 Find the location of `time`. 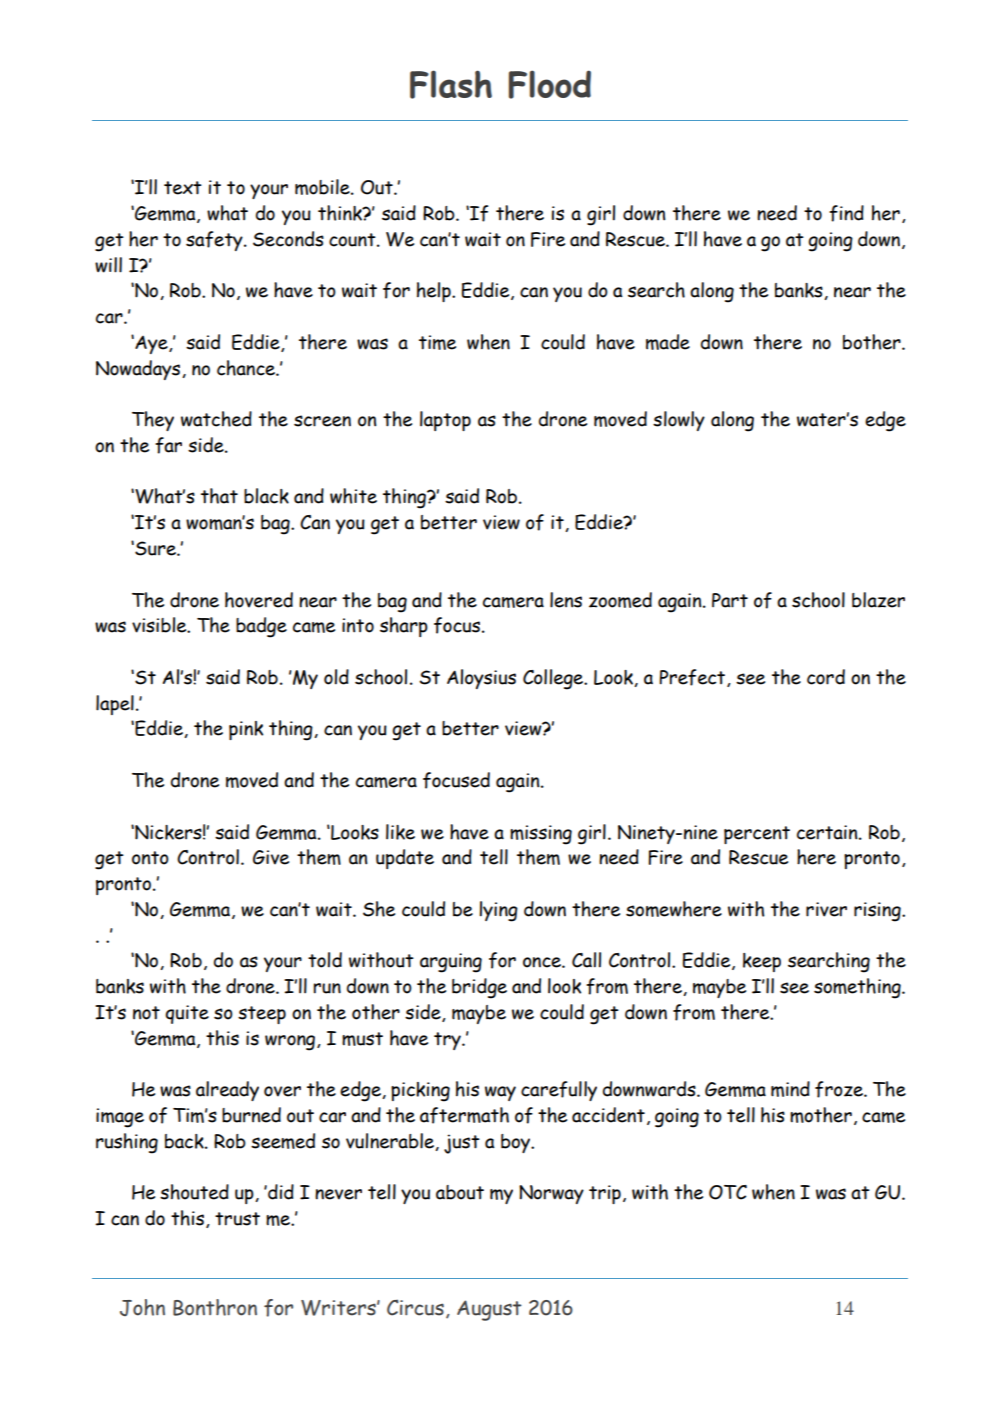

time is located at coordinates (437, 342).
